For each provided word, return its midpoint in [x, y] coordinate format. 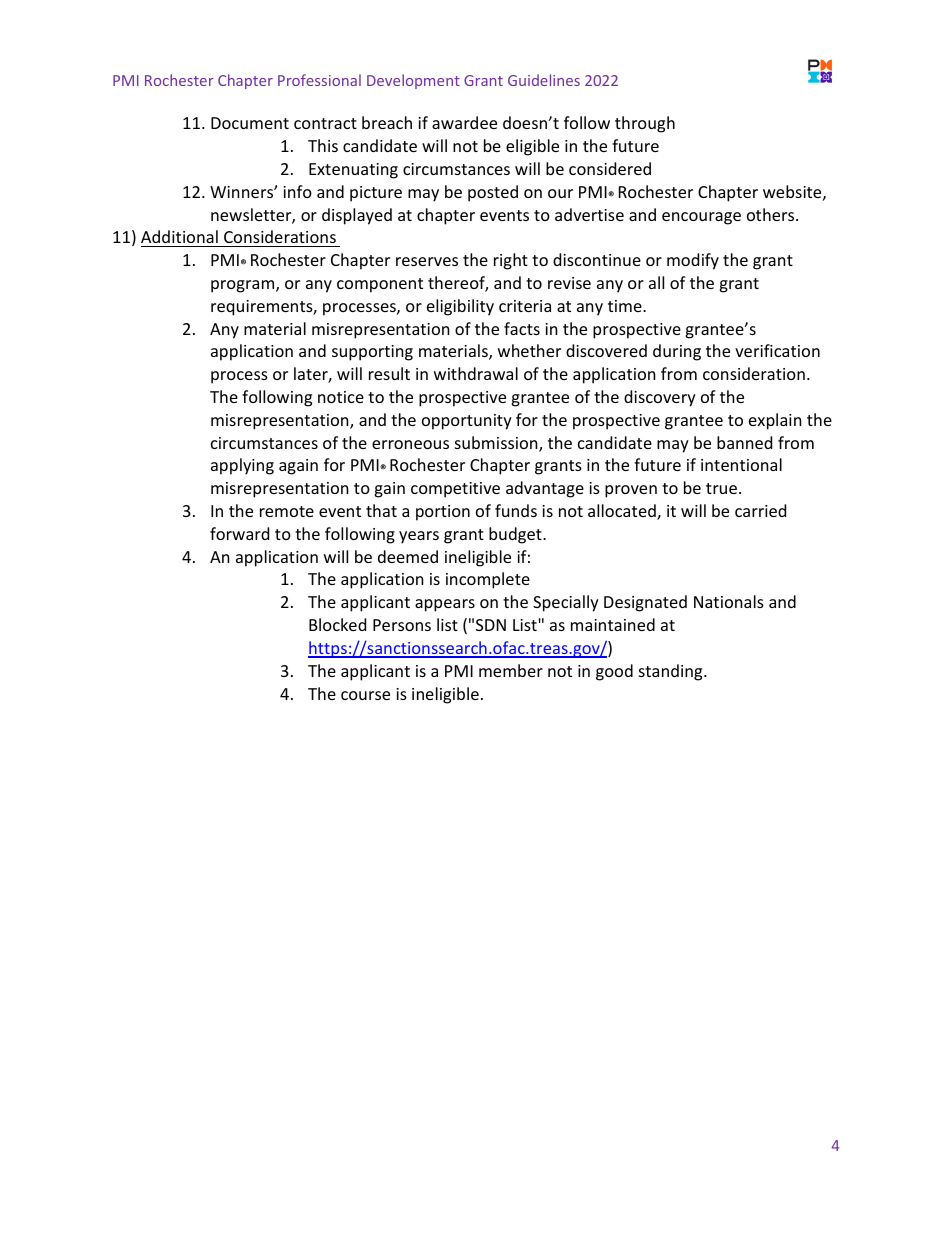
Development [413, 81]
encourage [701, 218]
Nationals [729, 601]
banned [744, 442]
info [297, 191]
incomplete [488, 580]
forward [239, 533]
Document [250, 123]
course [365, 695]
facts [522, 328]
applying [242, 466]
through [645, 124]
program [244, 286]
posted [493, 193]
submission [497, 444]
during [677, 352]
